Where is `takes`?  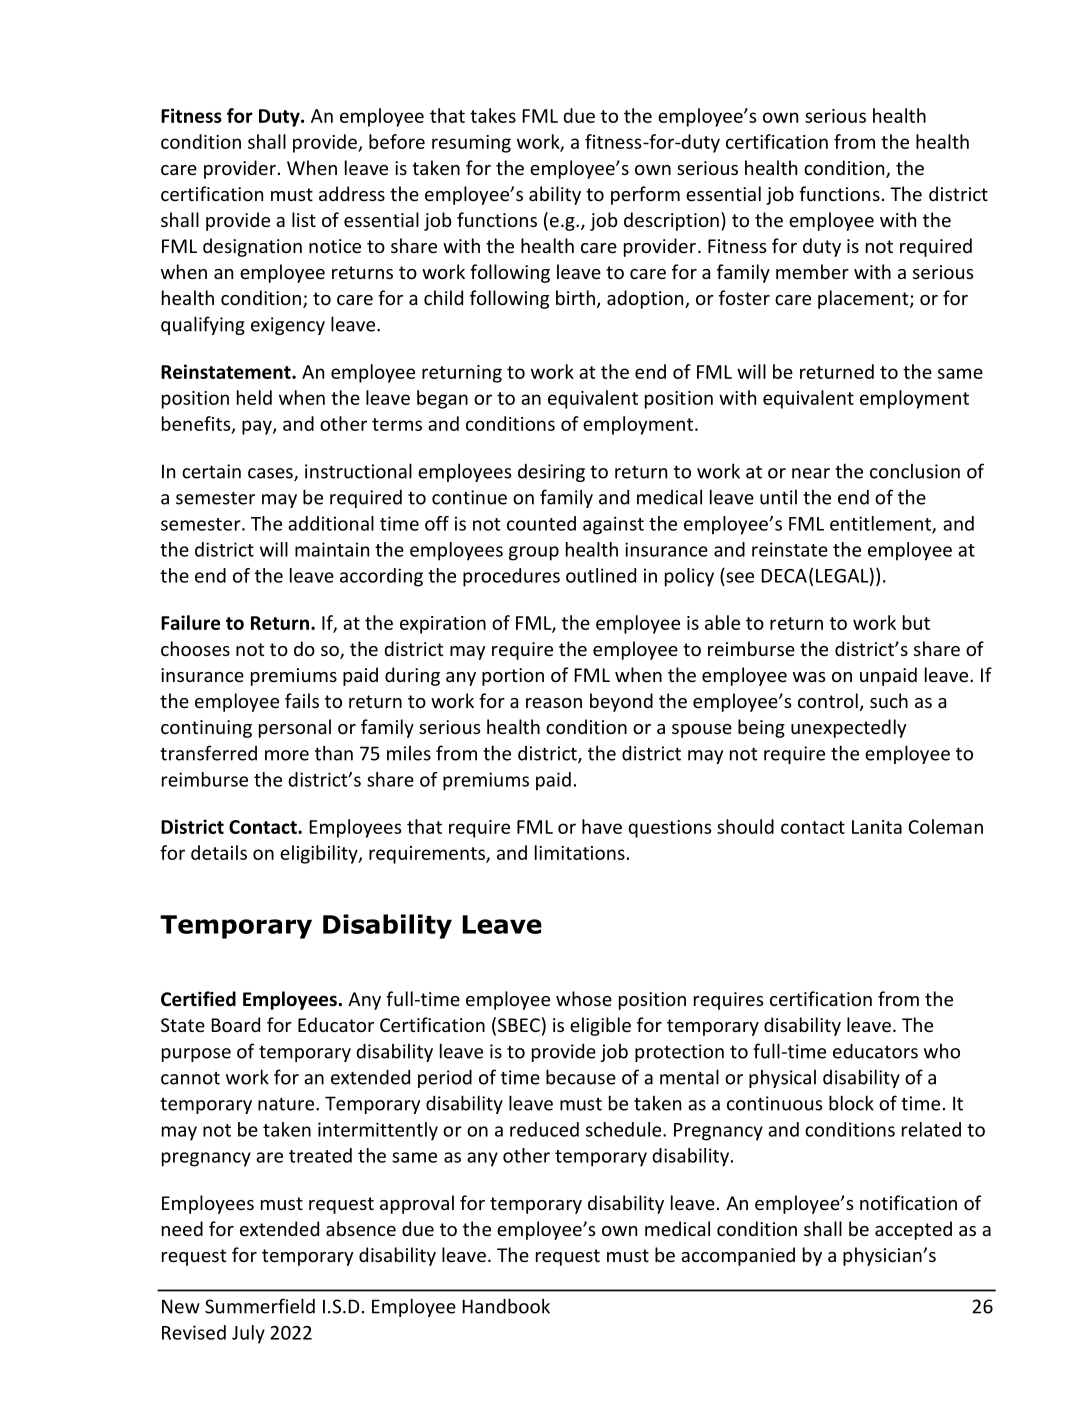 takes is located at coordinates (493, 115).
